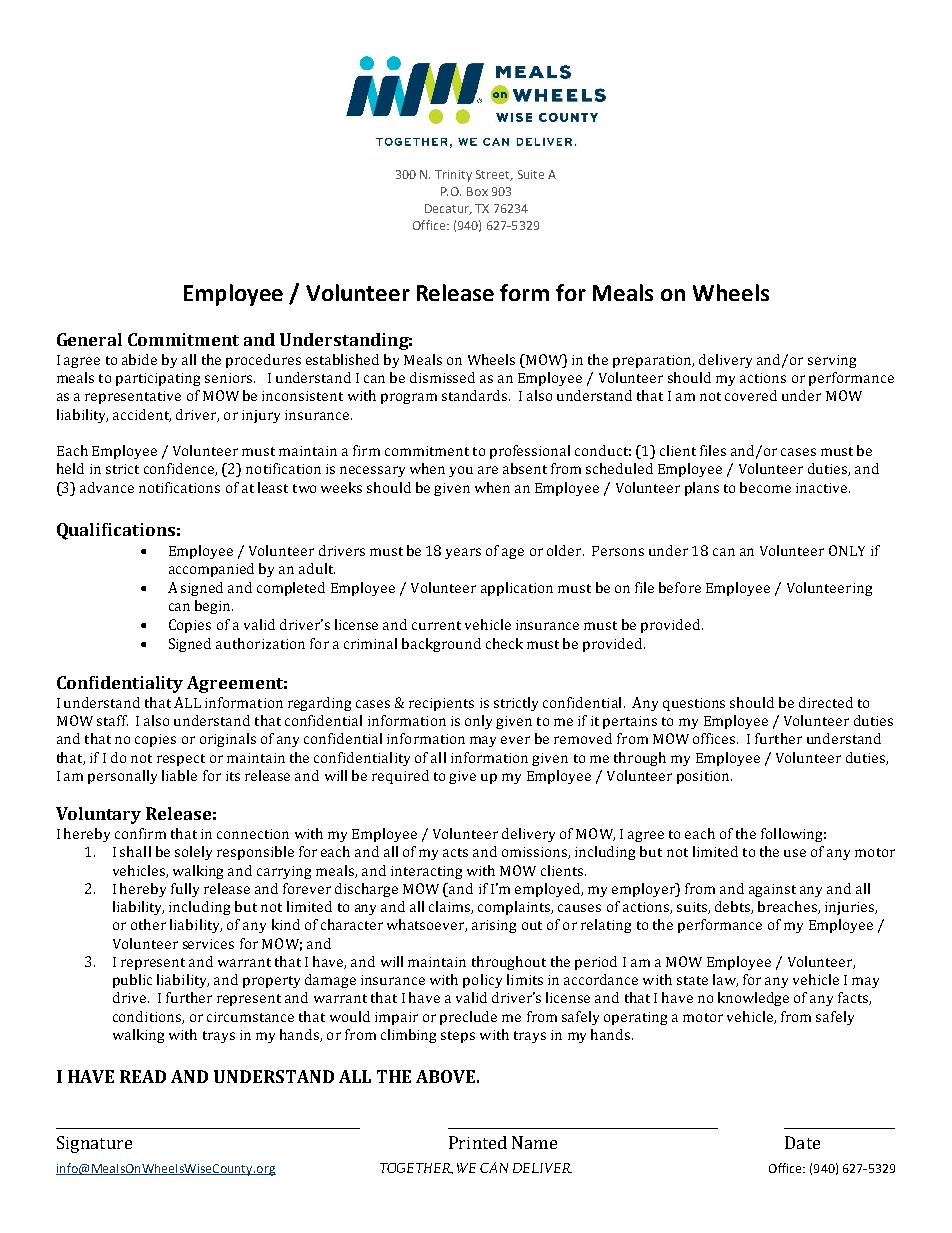 Image resolution: width=952 pixels, height=1233 pixels. What do you see at coordinates (116, 531) in the document?
I see `Qualifications` at bounding box center [116, 531].
